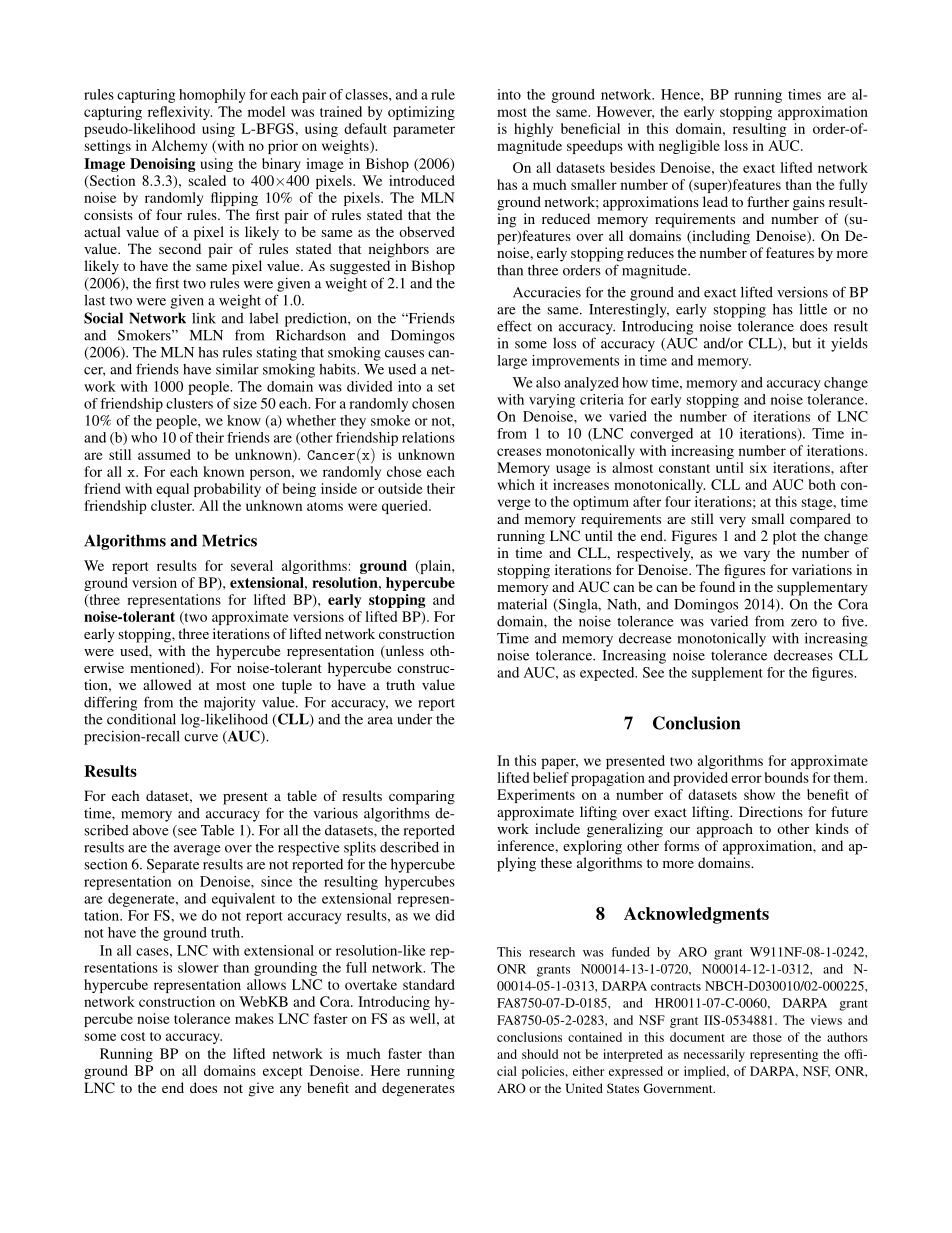  What do you see at coordinates (767, 1037) in the screenshot?
I see `those` at bounding box center [767, 1037].
